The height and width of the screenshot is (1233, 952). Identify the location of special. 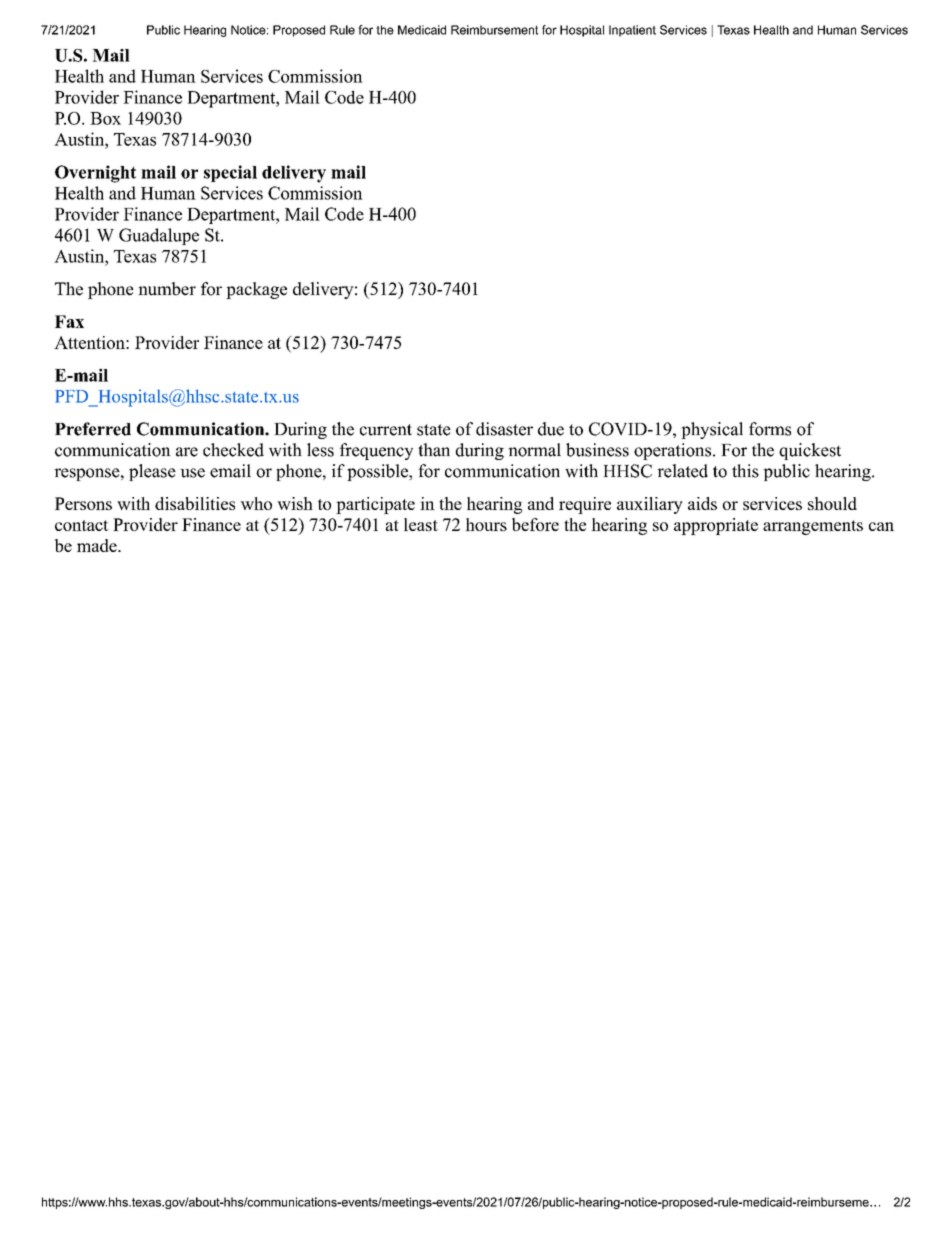
(230, 173).
